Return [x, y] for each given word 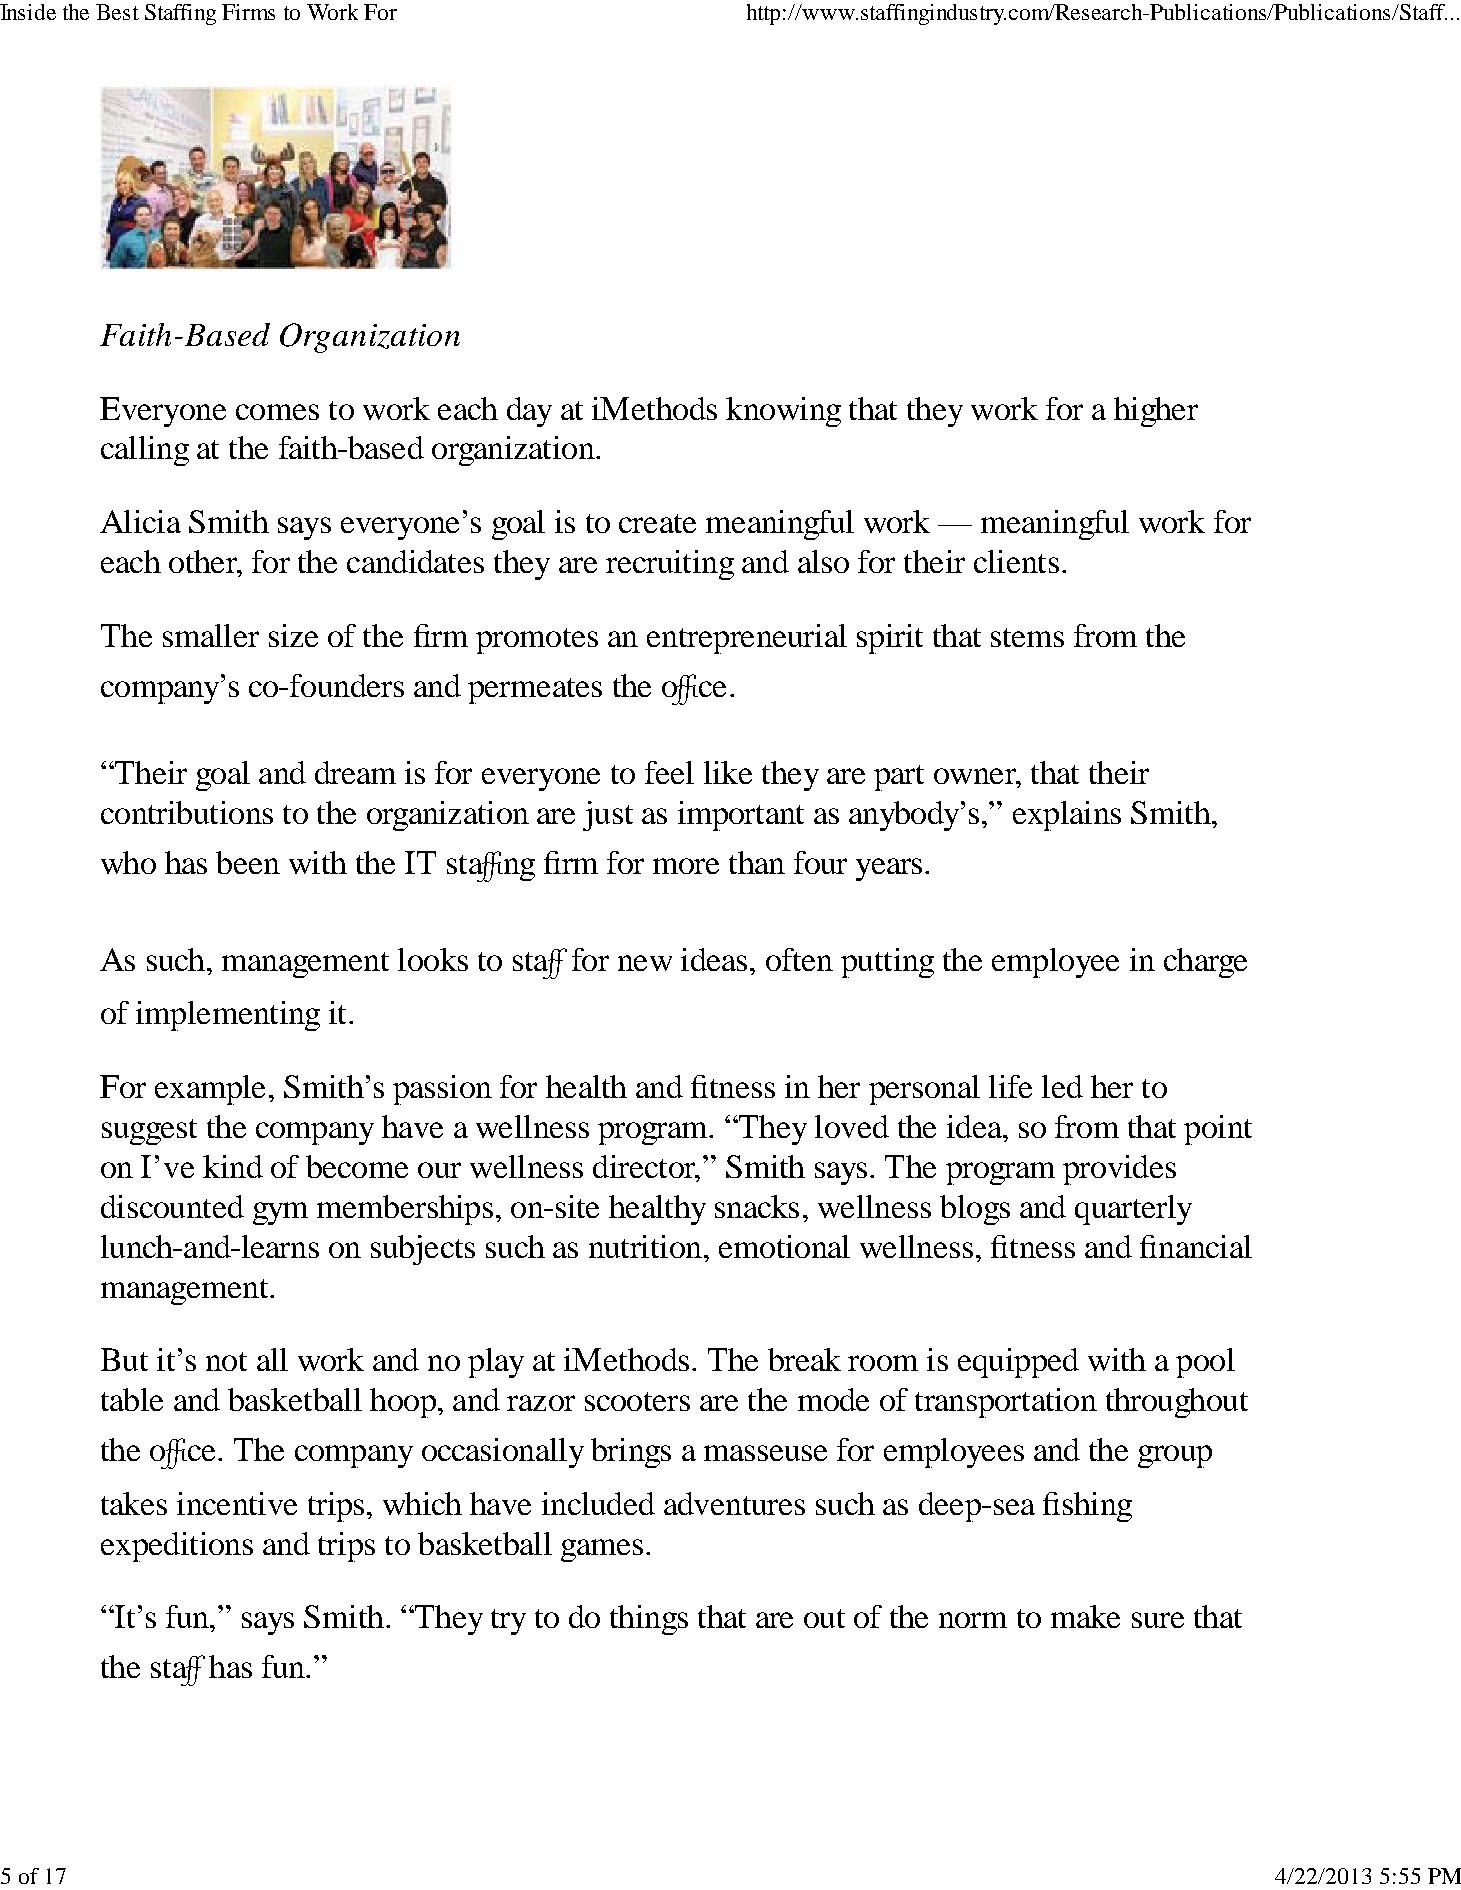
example [210, 1090]
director [645, 1168]
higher [1156, 412]
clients [1016, 561]
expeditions [177, 1547]
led [1062, 1086]
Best [117, 12]
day [529, 412]
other [204, 563]
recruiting [670, 565]
